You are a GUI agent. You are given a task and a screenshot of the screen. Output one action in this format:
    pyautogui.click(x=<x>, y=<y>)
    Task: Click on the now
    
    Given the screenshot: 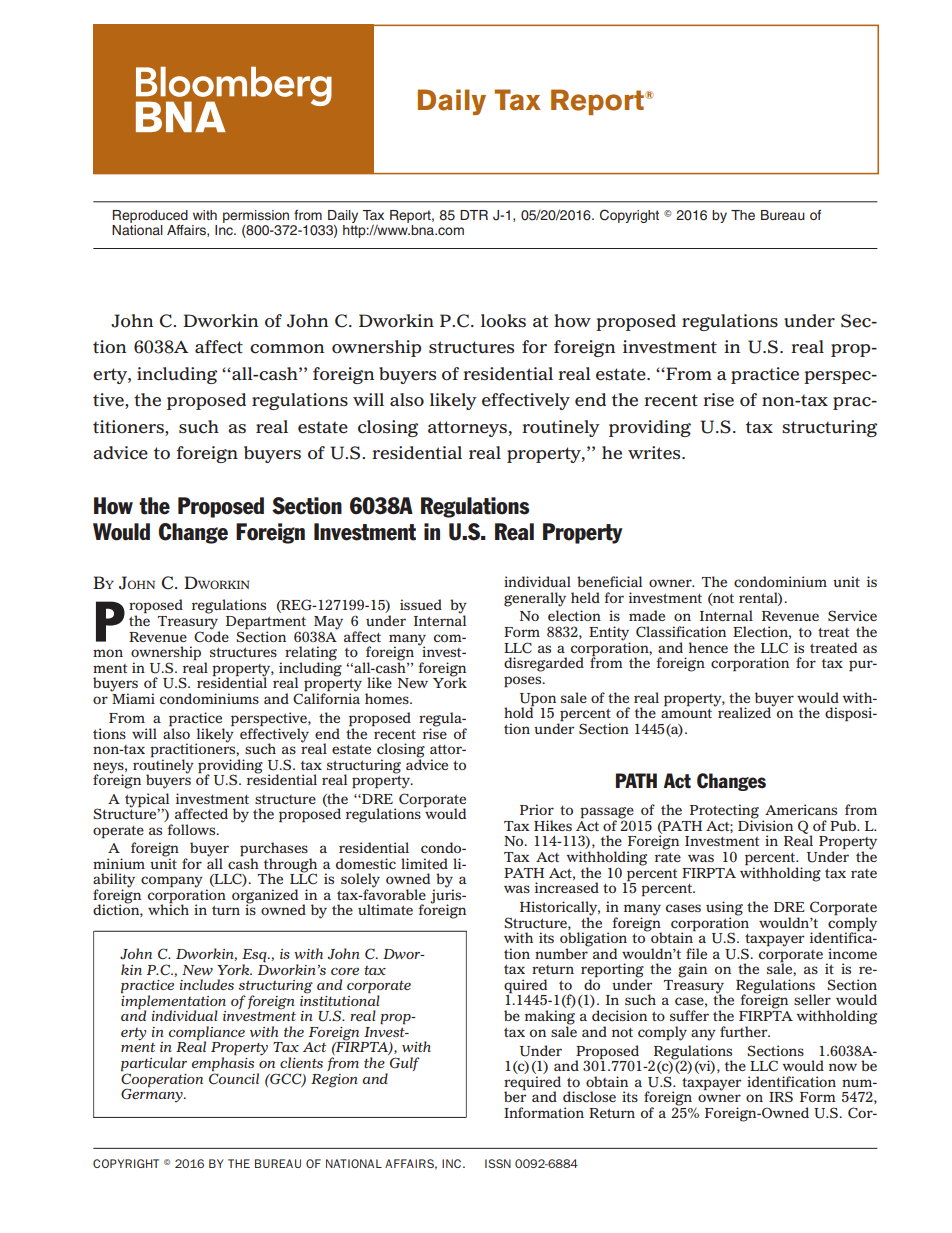 What is the action you would take?
    pyautogui.click(x=843, y=1067)
